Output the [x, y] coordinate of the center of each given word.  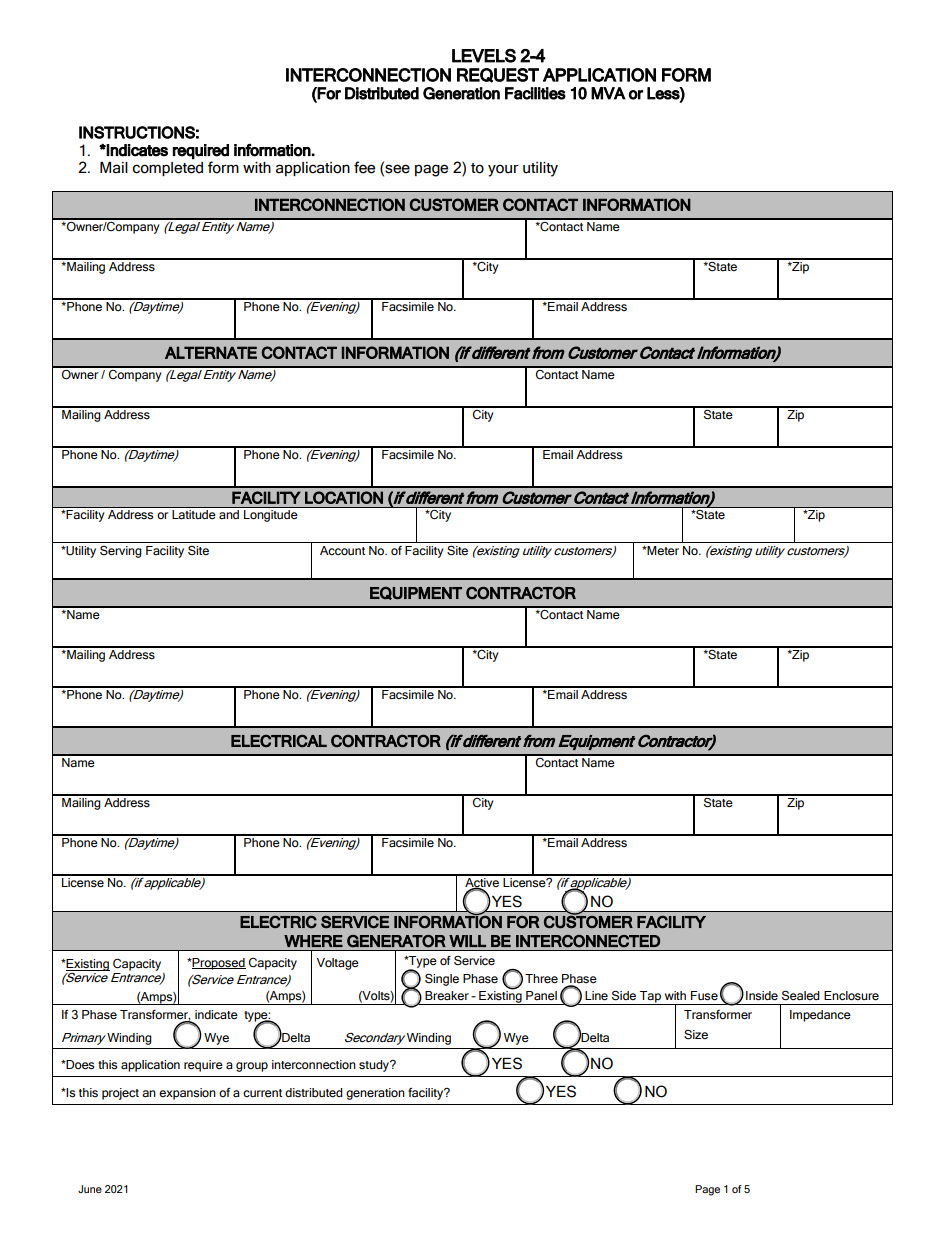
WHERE [313, 941]
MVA [608, 93]
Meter [662, 551]
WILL [467, 941]
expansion [187, 1094]
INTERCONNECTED [588, 941]
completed [167, 169]
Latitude [194, 513]
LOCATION [344, 497]
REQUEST [498, 75]
